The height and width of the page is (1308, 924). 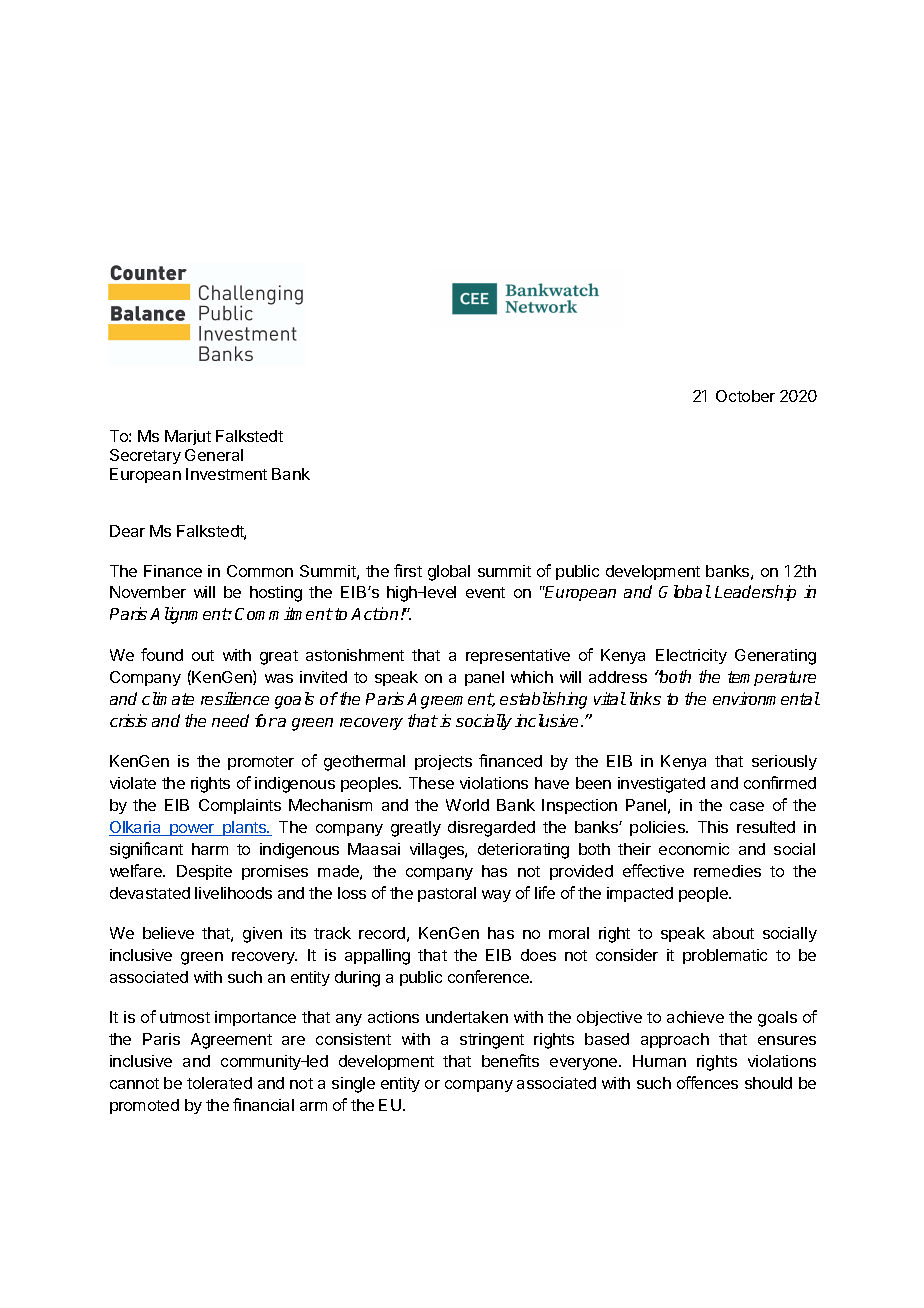 What do you see at coordinates (447, 894) in the page?
I see `pastoral` at bounding box center [447, 894].
